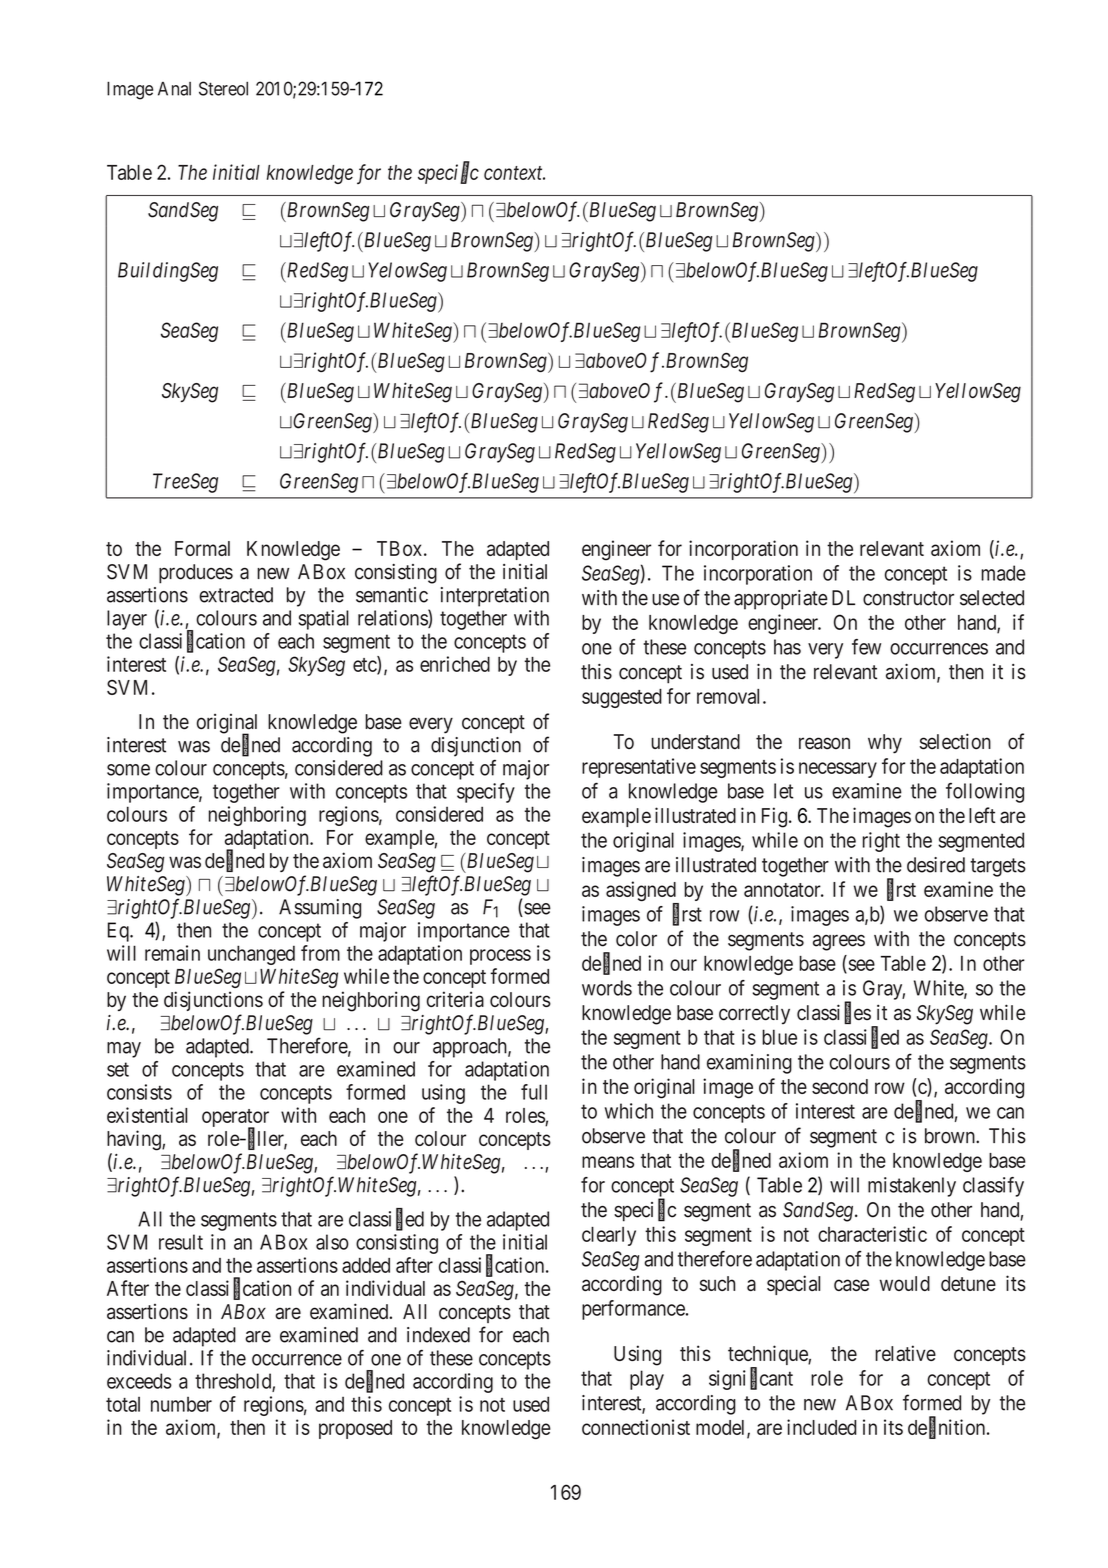  I want to click on representative, so click(639, 768).
